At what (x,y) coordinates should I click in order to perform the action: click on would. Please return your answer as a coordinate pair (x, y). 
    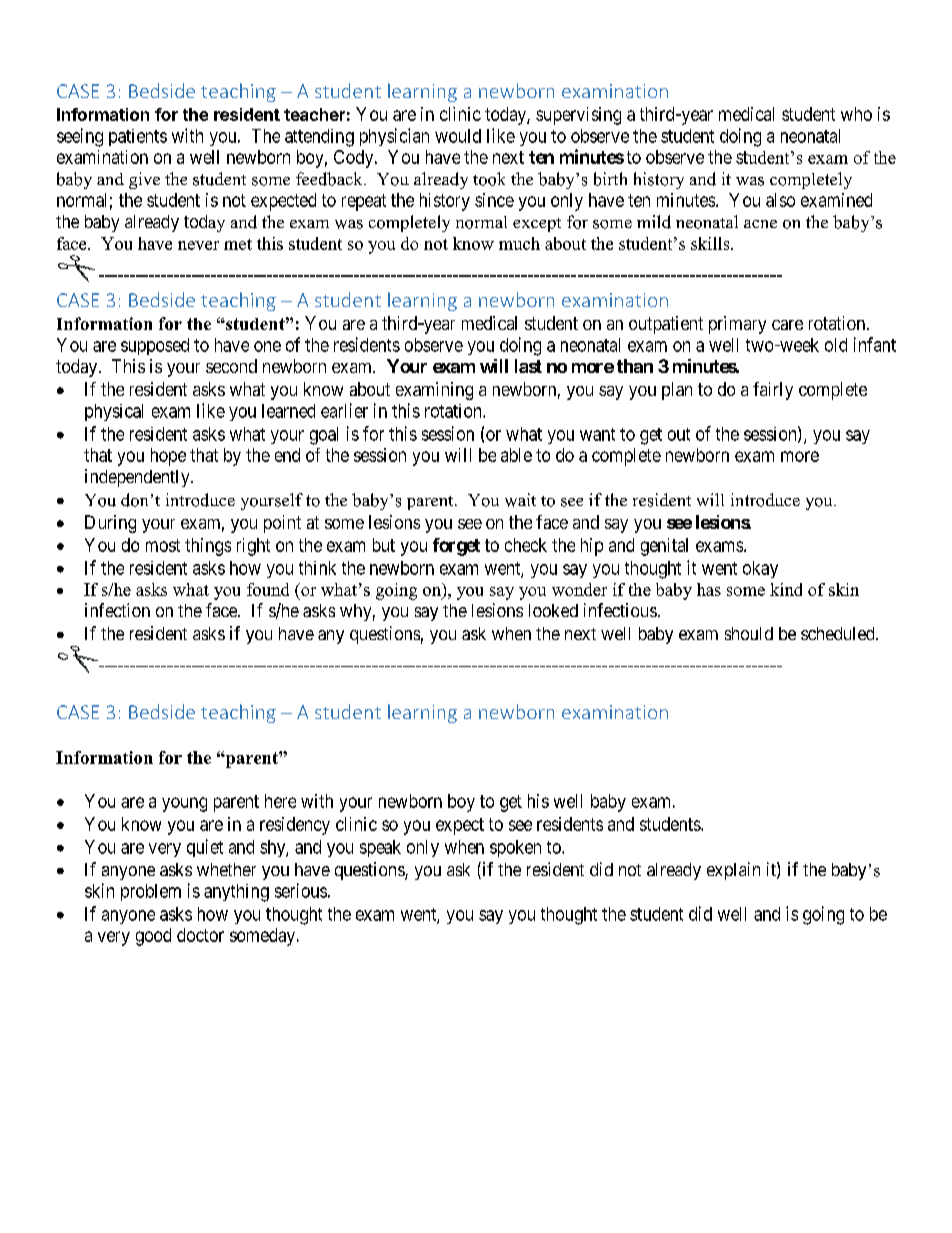
    Looking at the image, I should click on (458, 136).
